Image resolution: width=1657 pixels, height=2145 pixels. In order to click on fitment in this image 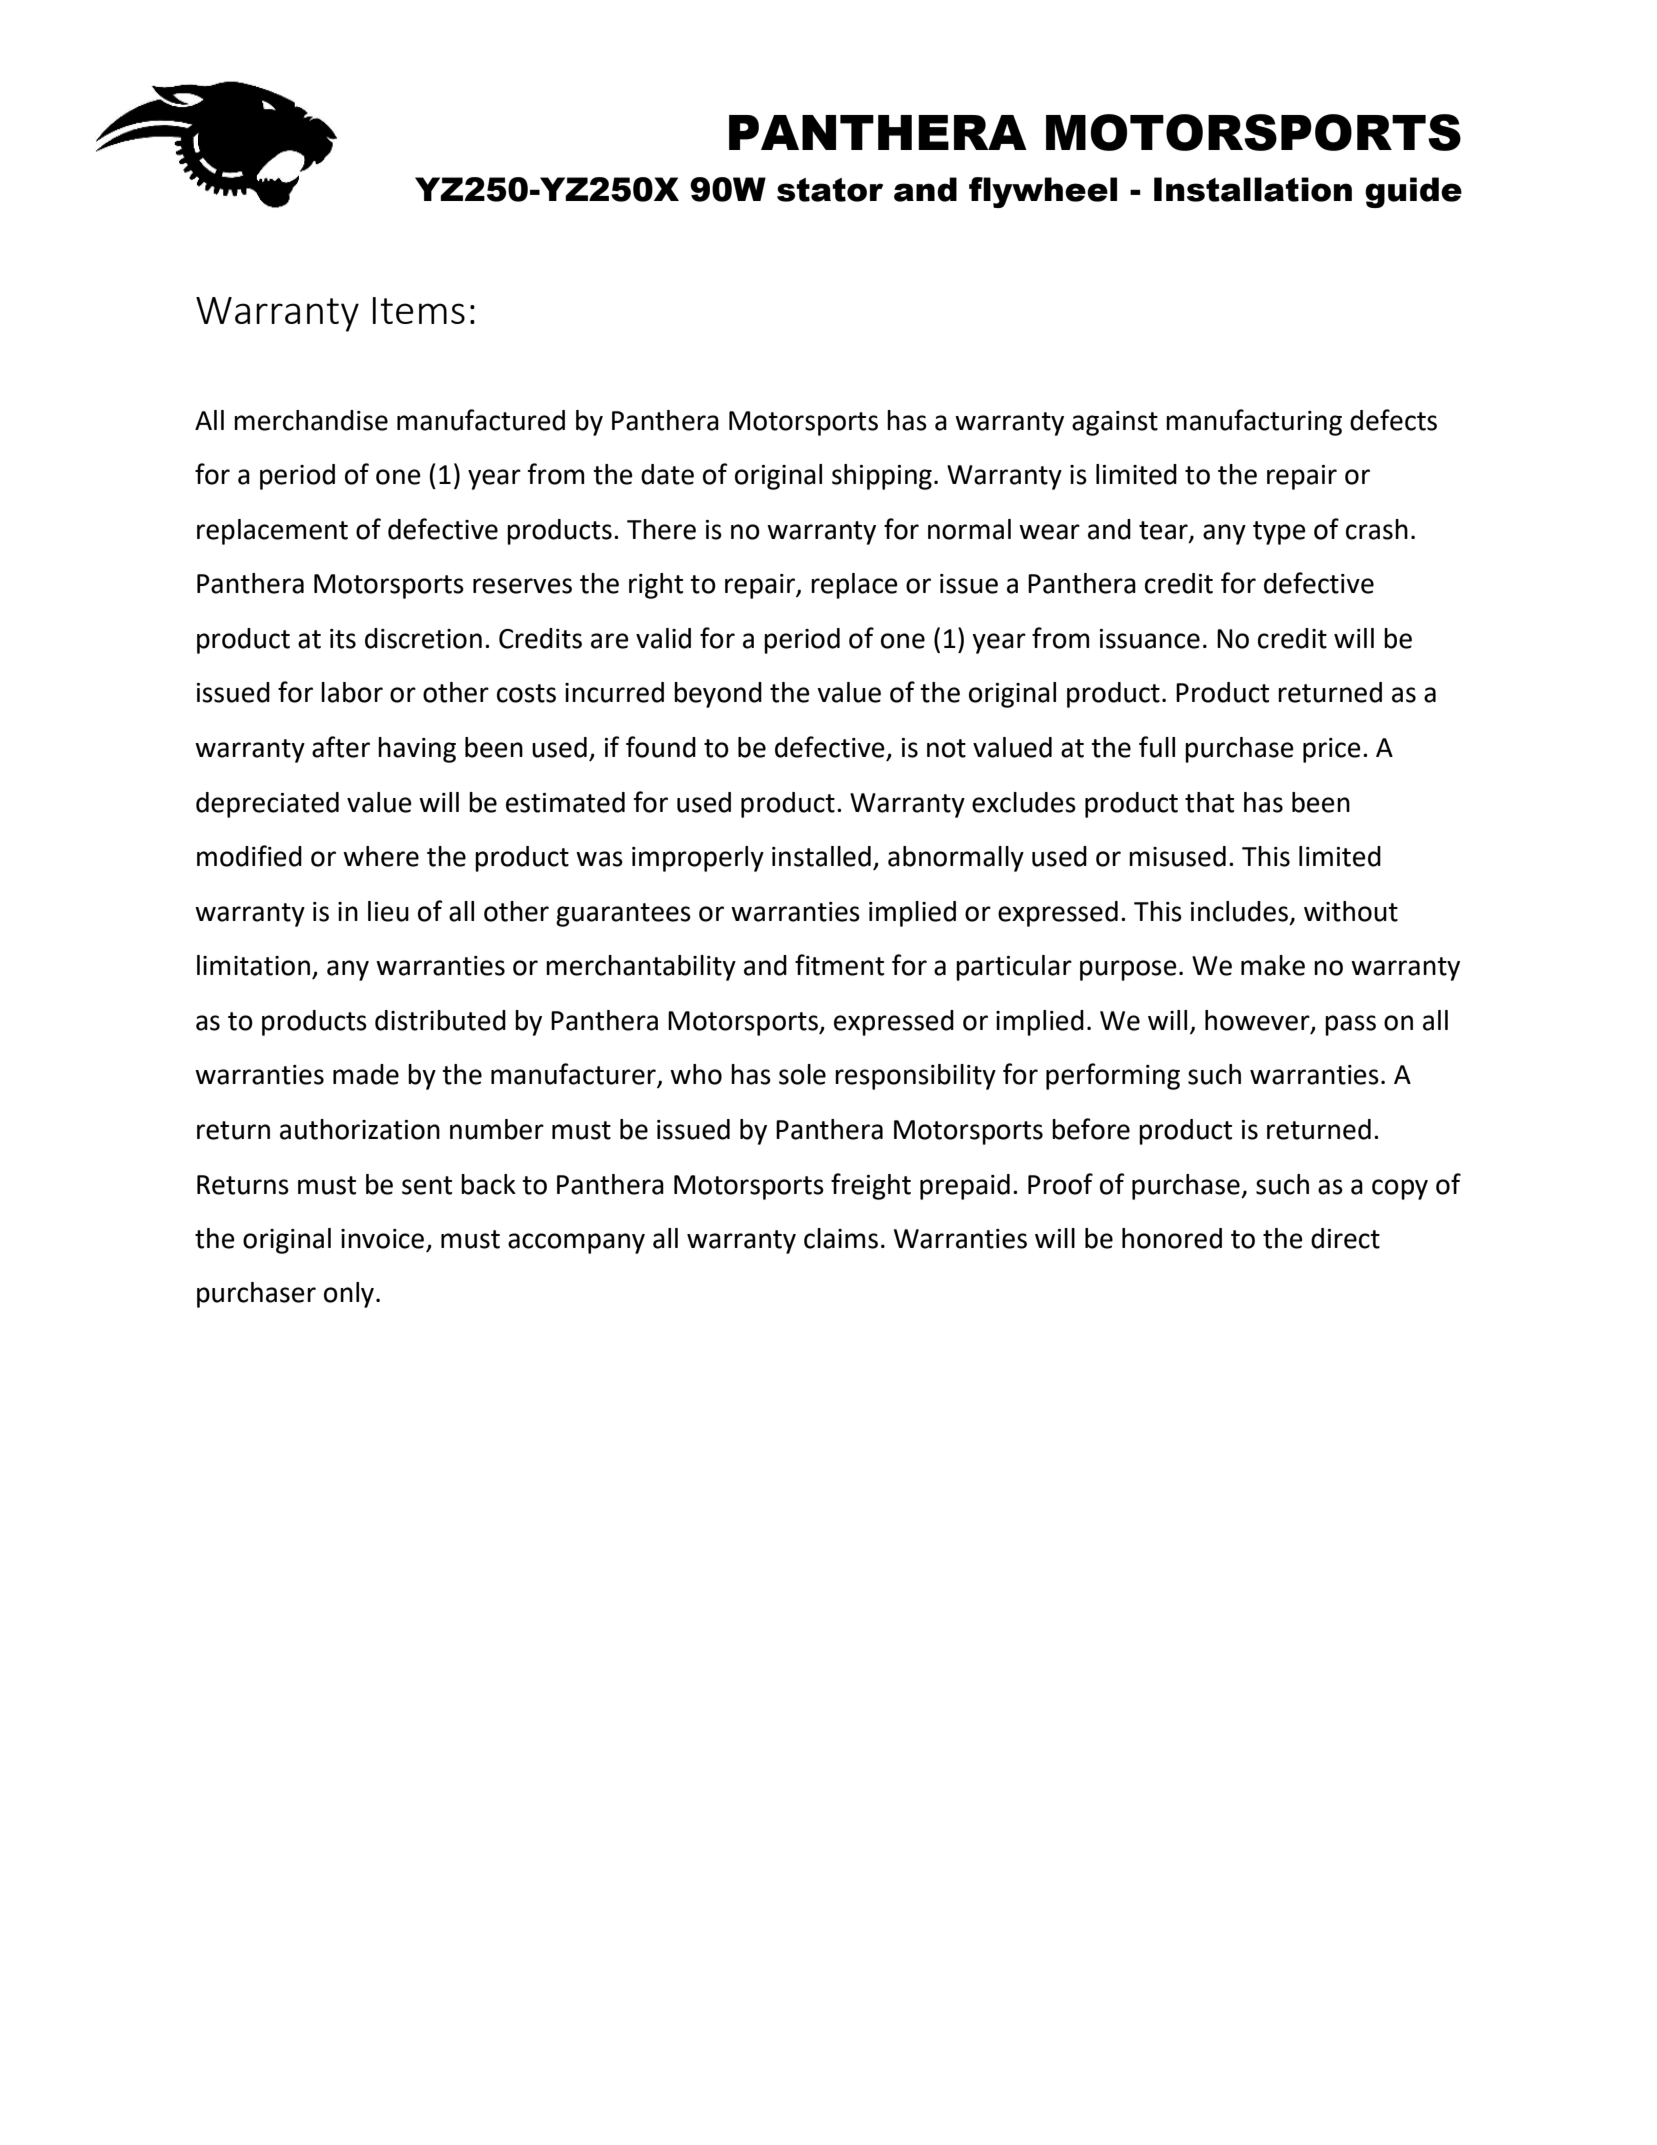, I will do `click(839, 965)`.
